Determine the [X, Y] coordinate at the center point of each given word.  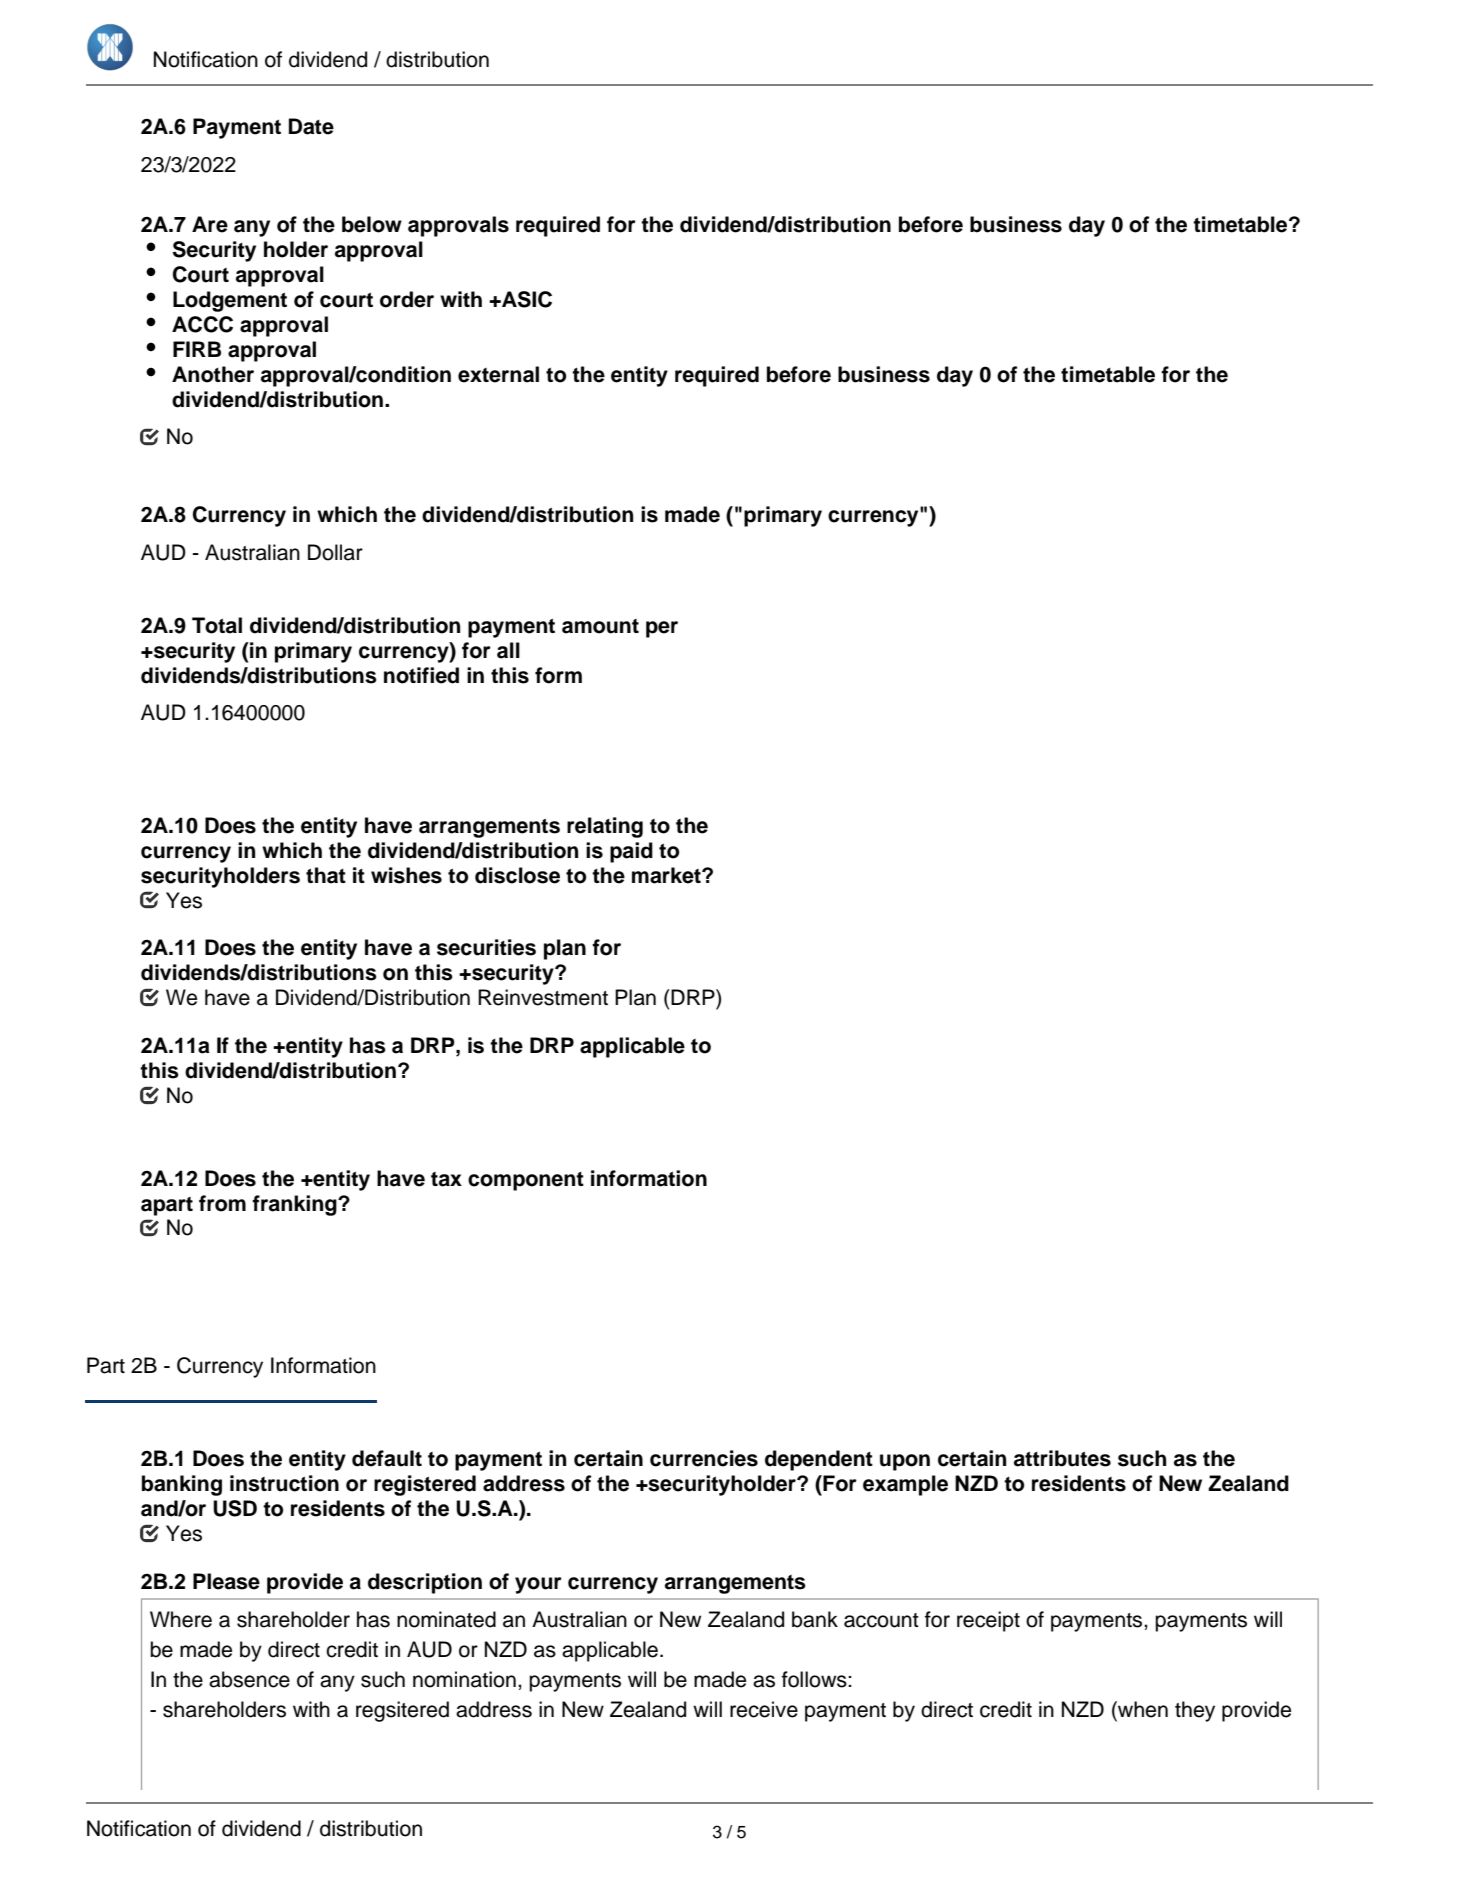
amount [600, 626]
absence [249, 1679]
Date [311, 126]
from [222, 1203]
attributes [1062, 1458]
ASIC [526, 299]
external [498, 374]
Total [217, 625]
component [526, 1181]
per [662, 629]
